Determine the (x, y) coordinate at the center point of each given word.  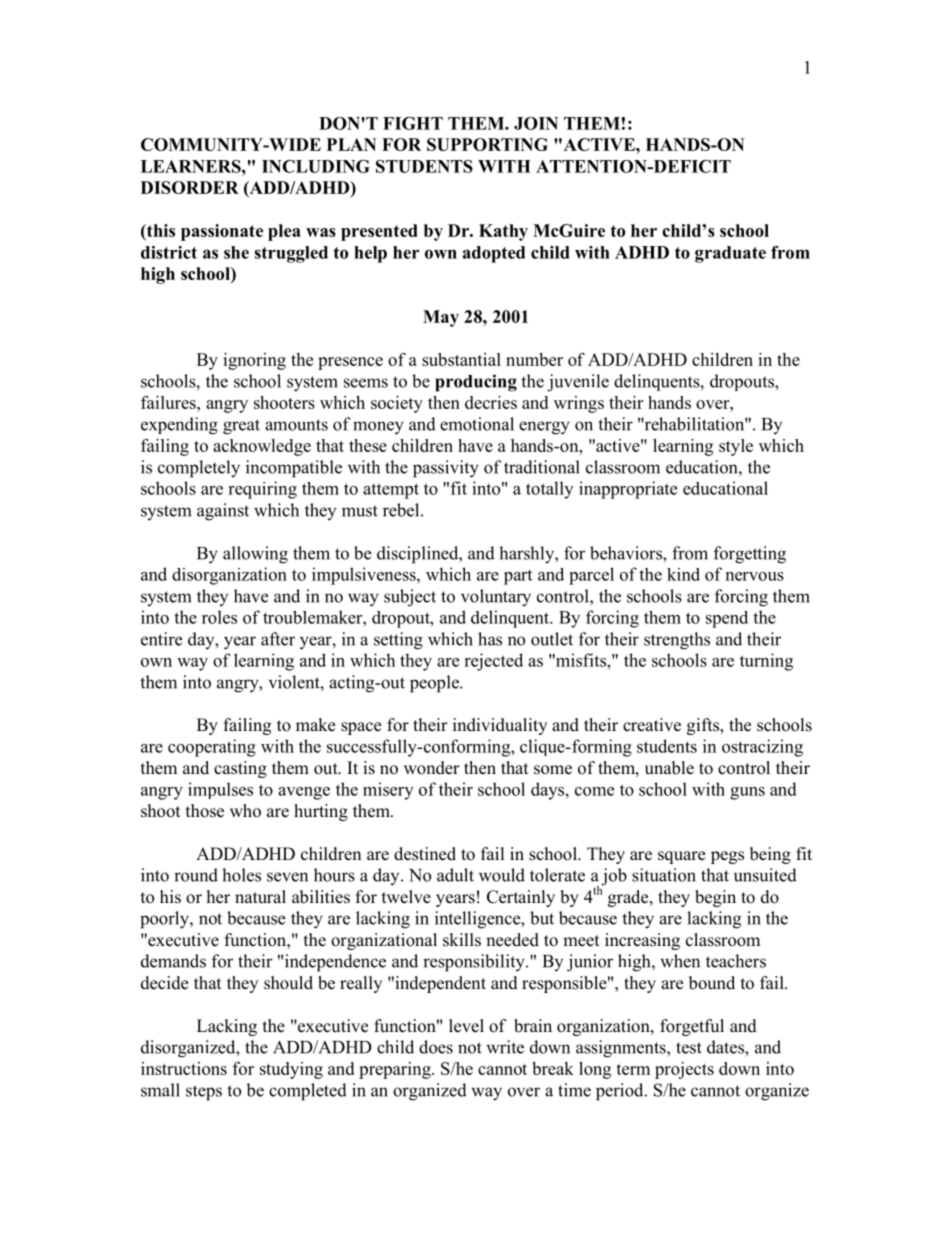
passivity (446, 469)
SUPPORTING (487, 144)
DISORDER (190, 187)
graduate (730, 254)
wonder (432, 768)
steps (204, 1093)
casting (240, 769)
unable (669, 768)
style (736, 447)
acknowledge (262, 447)
